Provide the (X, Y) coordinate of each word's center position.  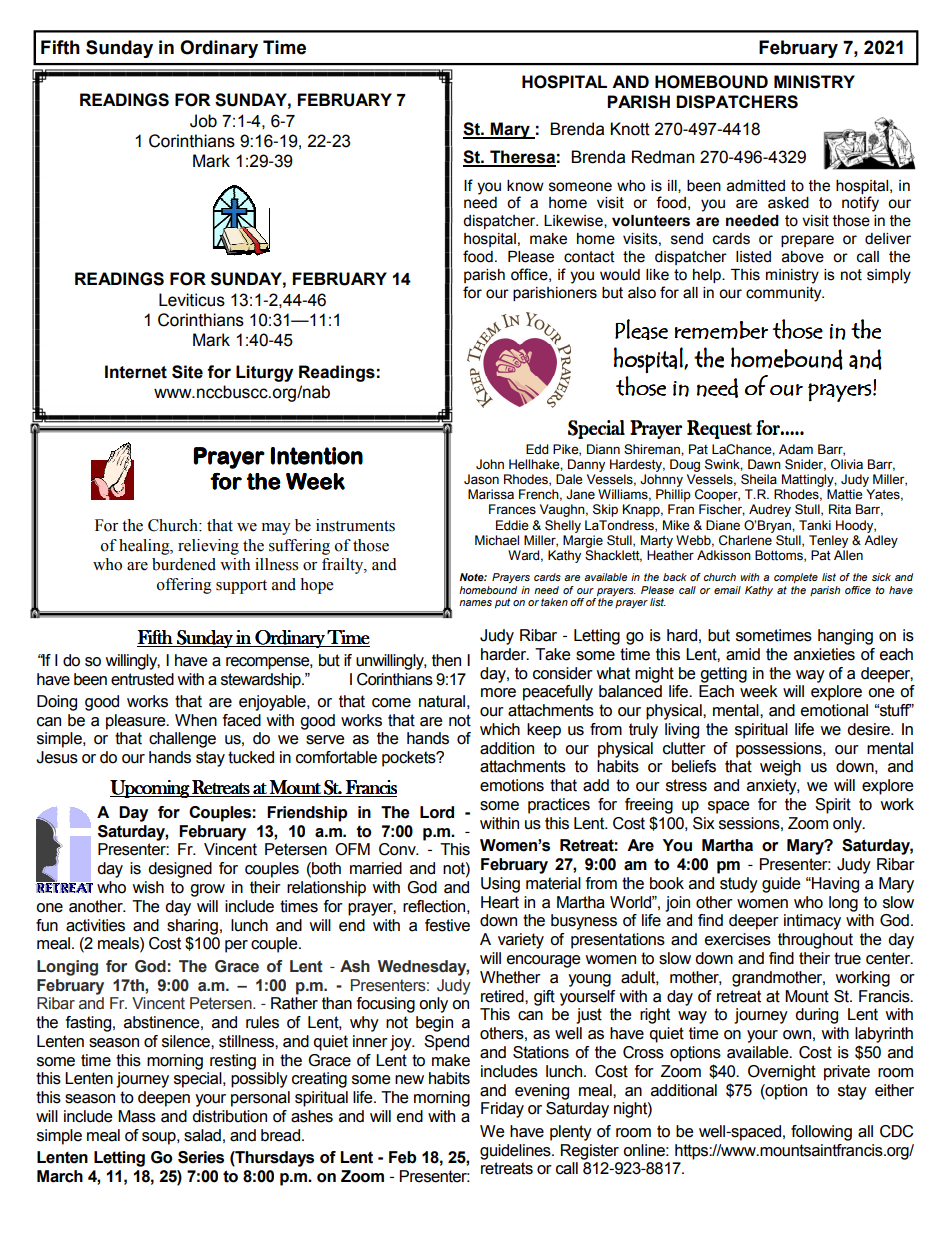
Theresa (522, 158)
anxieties (824, 654)
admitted (756, 186)
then (446, 660)
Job (203, 121)
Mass (137, 1116)
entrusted (142, 679)
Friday (502, 1110)
